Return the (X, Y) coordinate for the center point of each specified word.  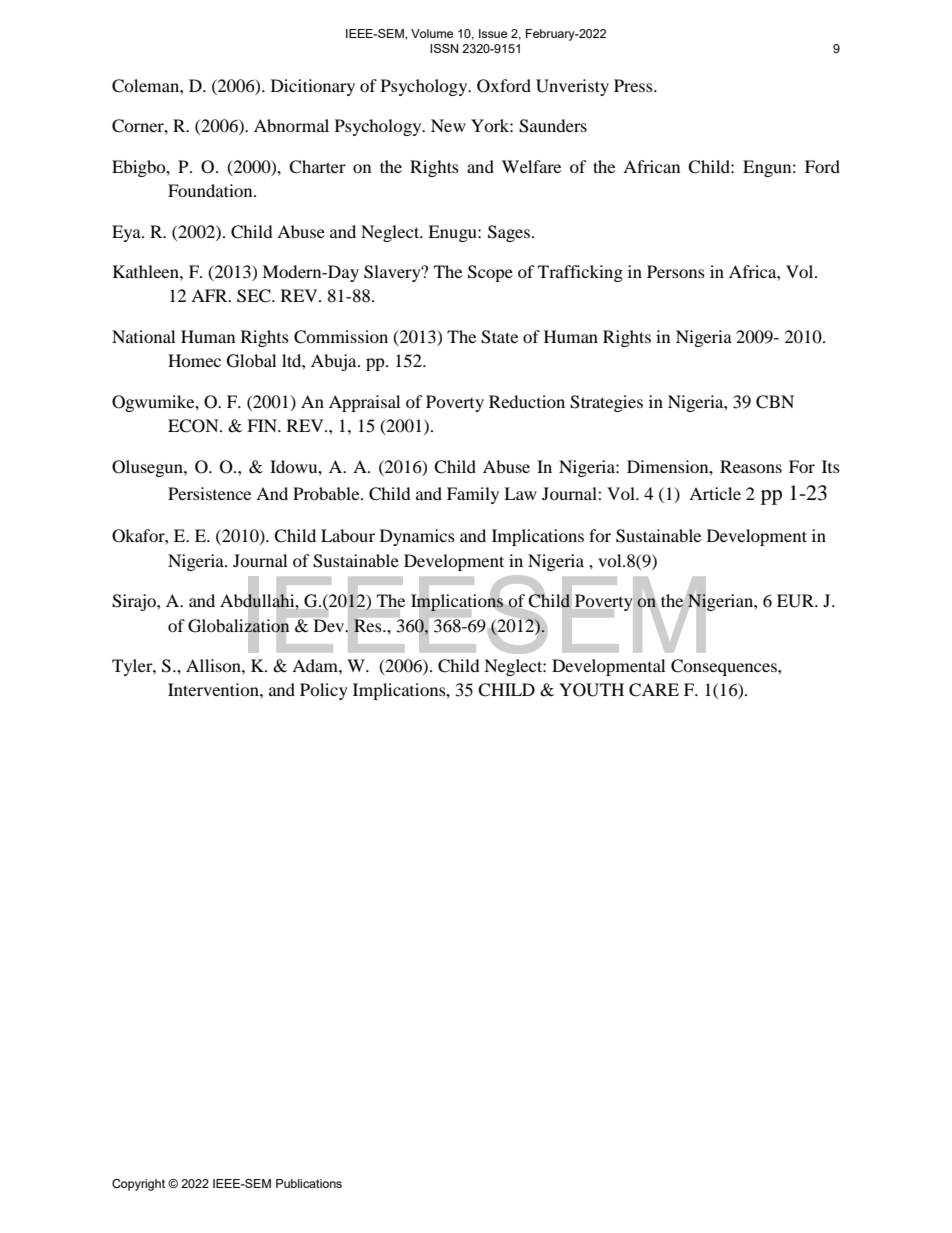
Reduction (527, 401)
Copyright (138, 1185)
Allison (214, 665)
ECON (194, 426)
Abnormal (291, 125)
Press (634, 85)
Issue (493, 33)
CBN (775, 402)
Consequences (725, 667)
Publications (309, 1183)
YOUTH (591, 690)
